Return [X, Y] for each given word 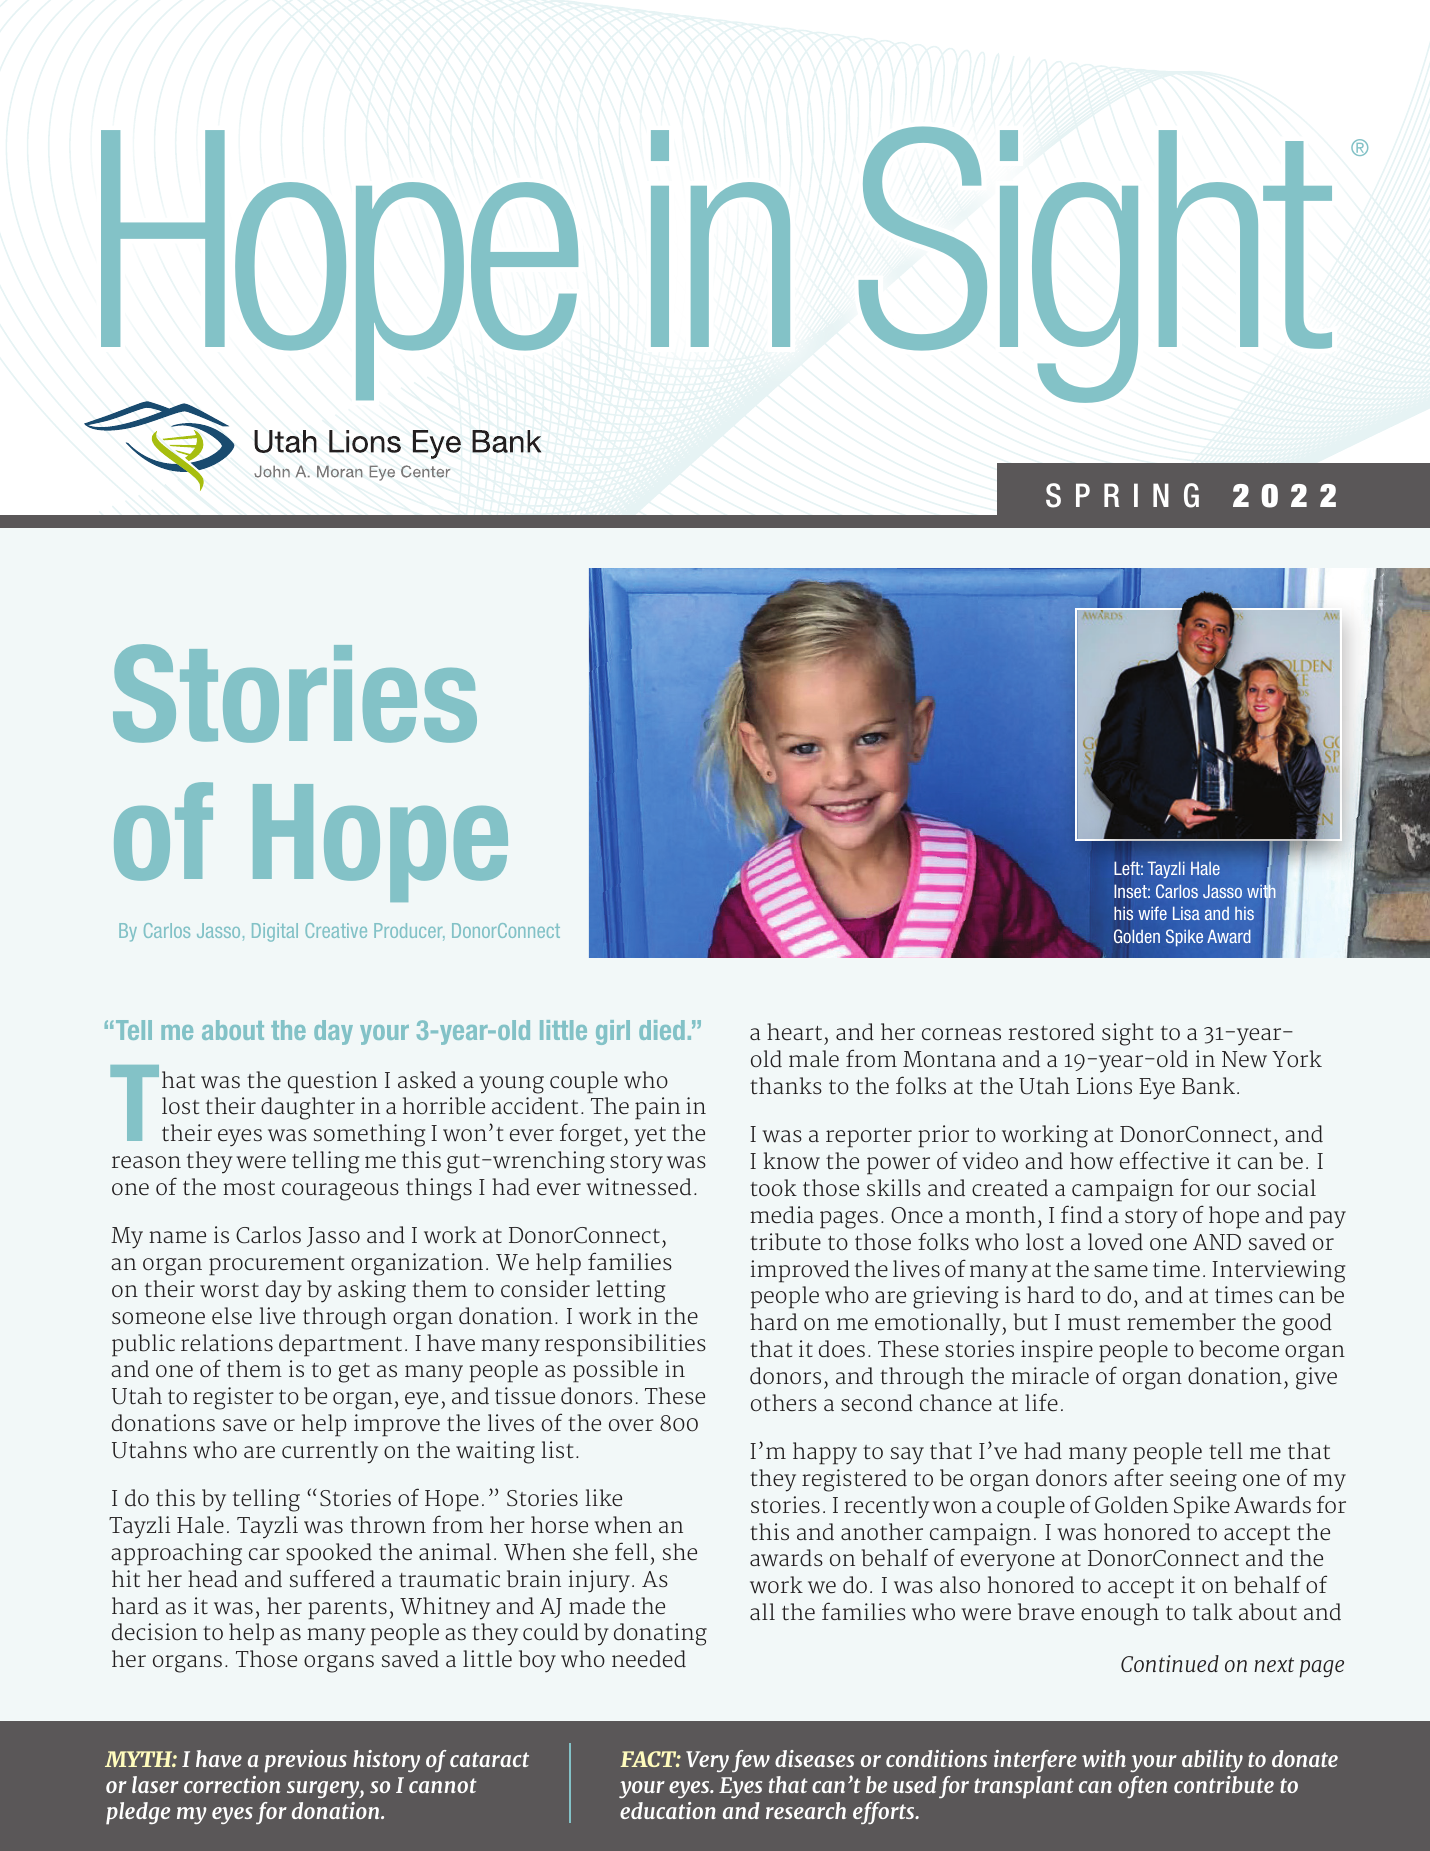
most [249, 1188]
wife [1152, 913]
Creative [336, 930]
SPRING [1122, 495]
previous [305, 1761]
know [792, 1161]
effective [1164, 1160]
